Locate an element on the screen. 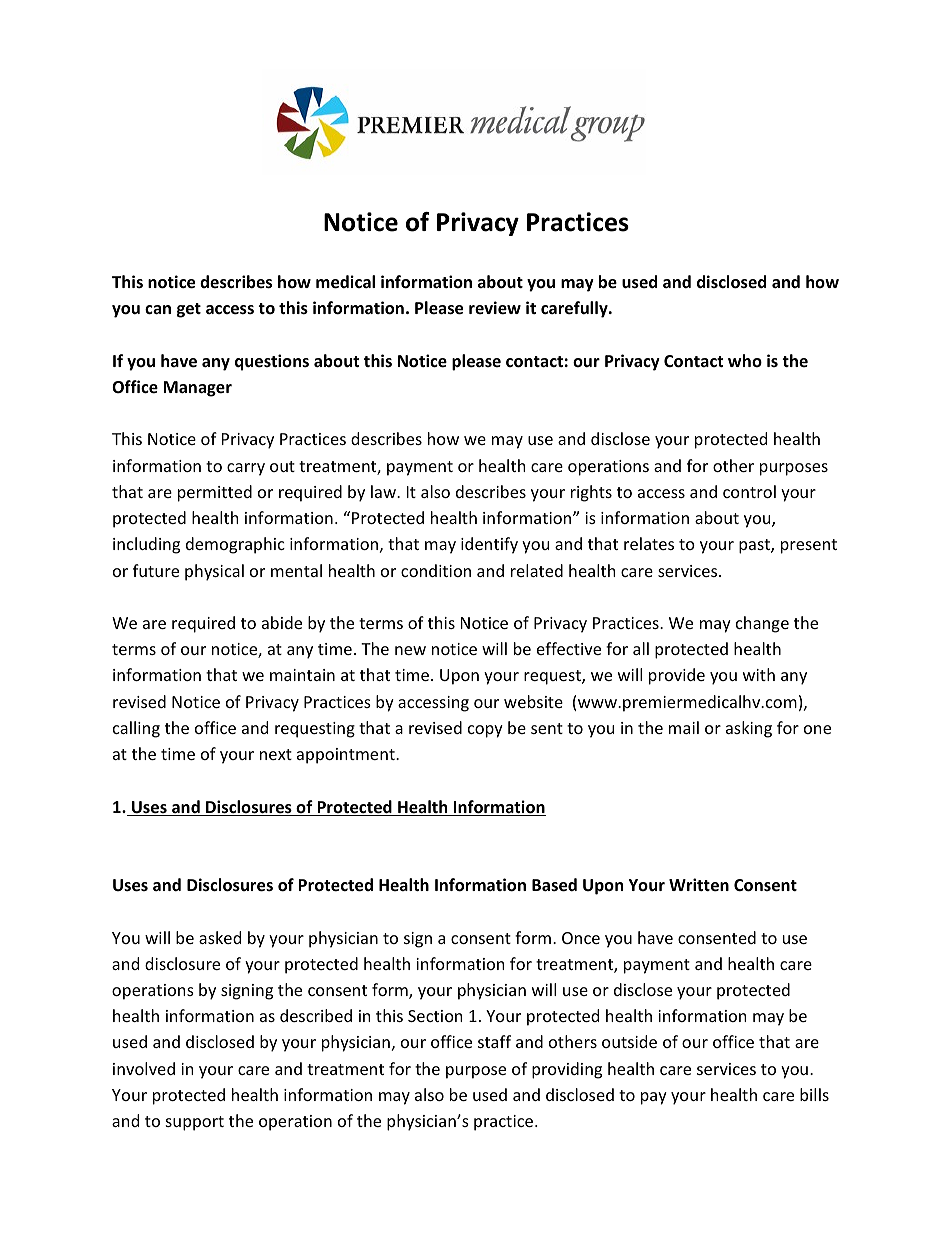 Image resolution: width=952 pixels, height=1233 pixels. get is located at coordinates (189, 310).
